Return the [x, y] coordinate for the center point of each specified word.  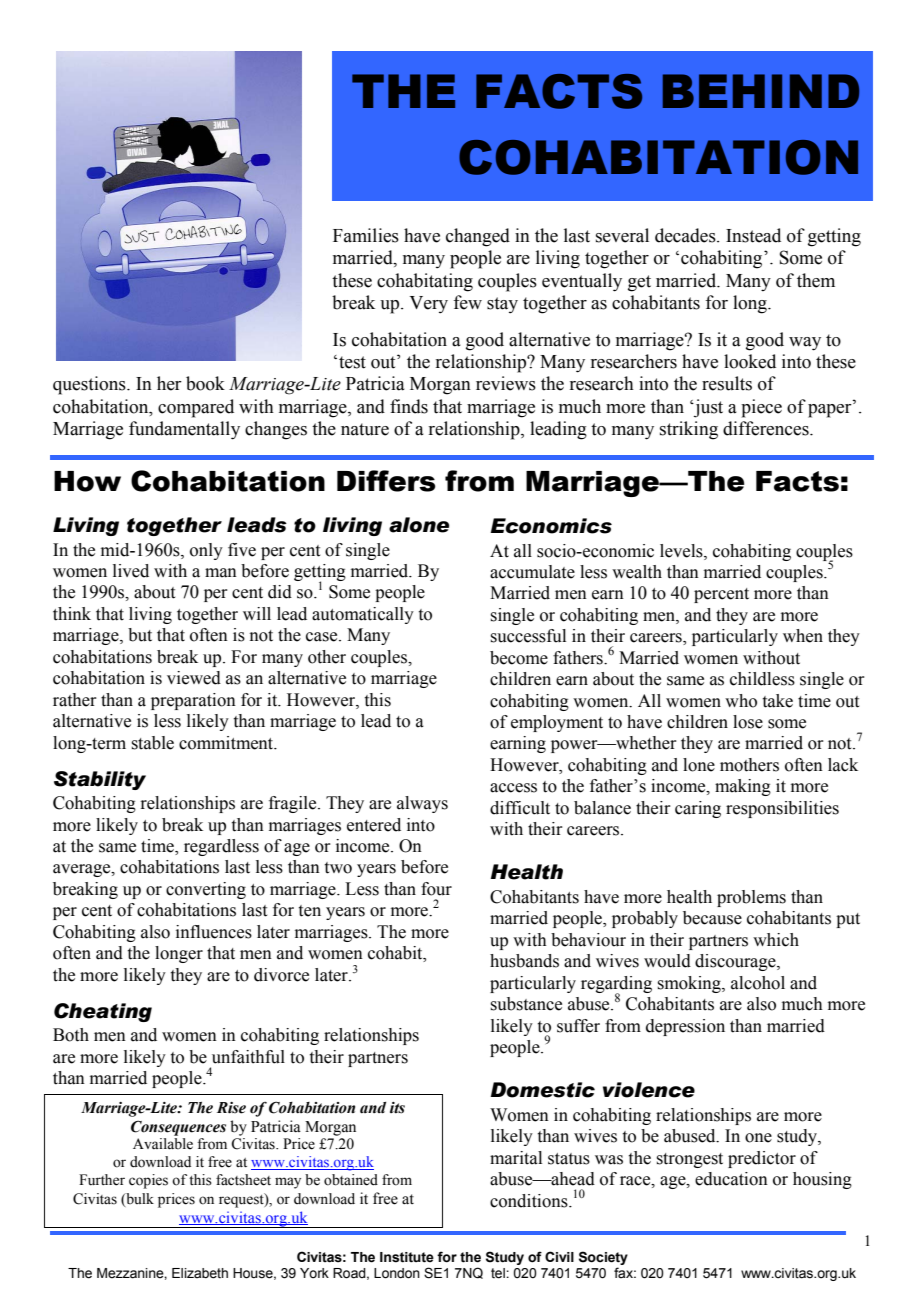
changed [478, 237]
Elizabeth [200, 1273]
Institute [407, 1257]
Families [366, 235]
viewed [194, 678]
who [741, 701]
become [519, 658]
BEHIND [761, 91]
